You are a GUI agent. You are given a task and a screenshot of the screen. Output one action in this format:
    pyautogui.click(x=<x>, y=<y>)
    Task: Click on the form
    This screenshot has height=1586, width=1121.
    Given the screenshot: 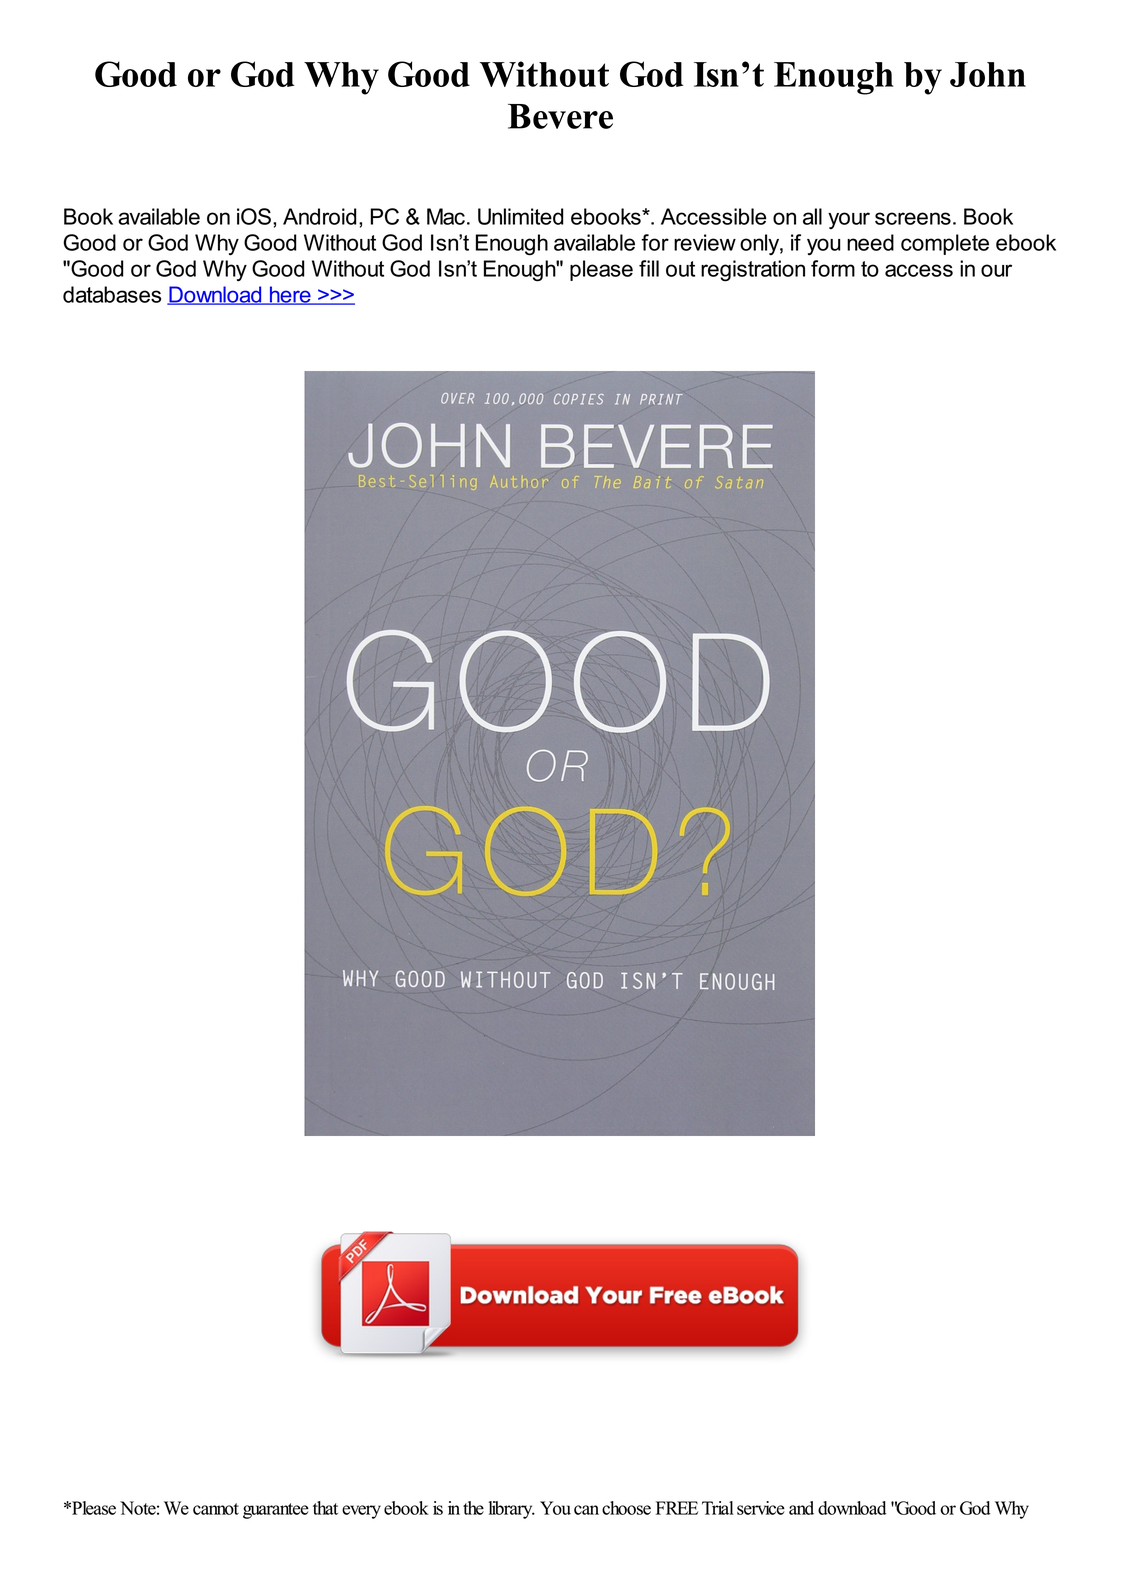 What is the action you would take?
    pyautogui.click(x=833, y=268)
